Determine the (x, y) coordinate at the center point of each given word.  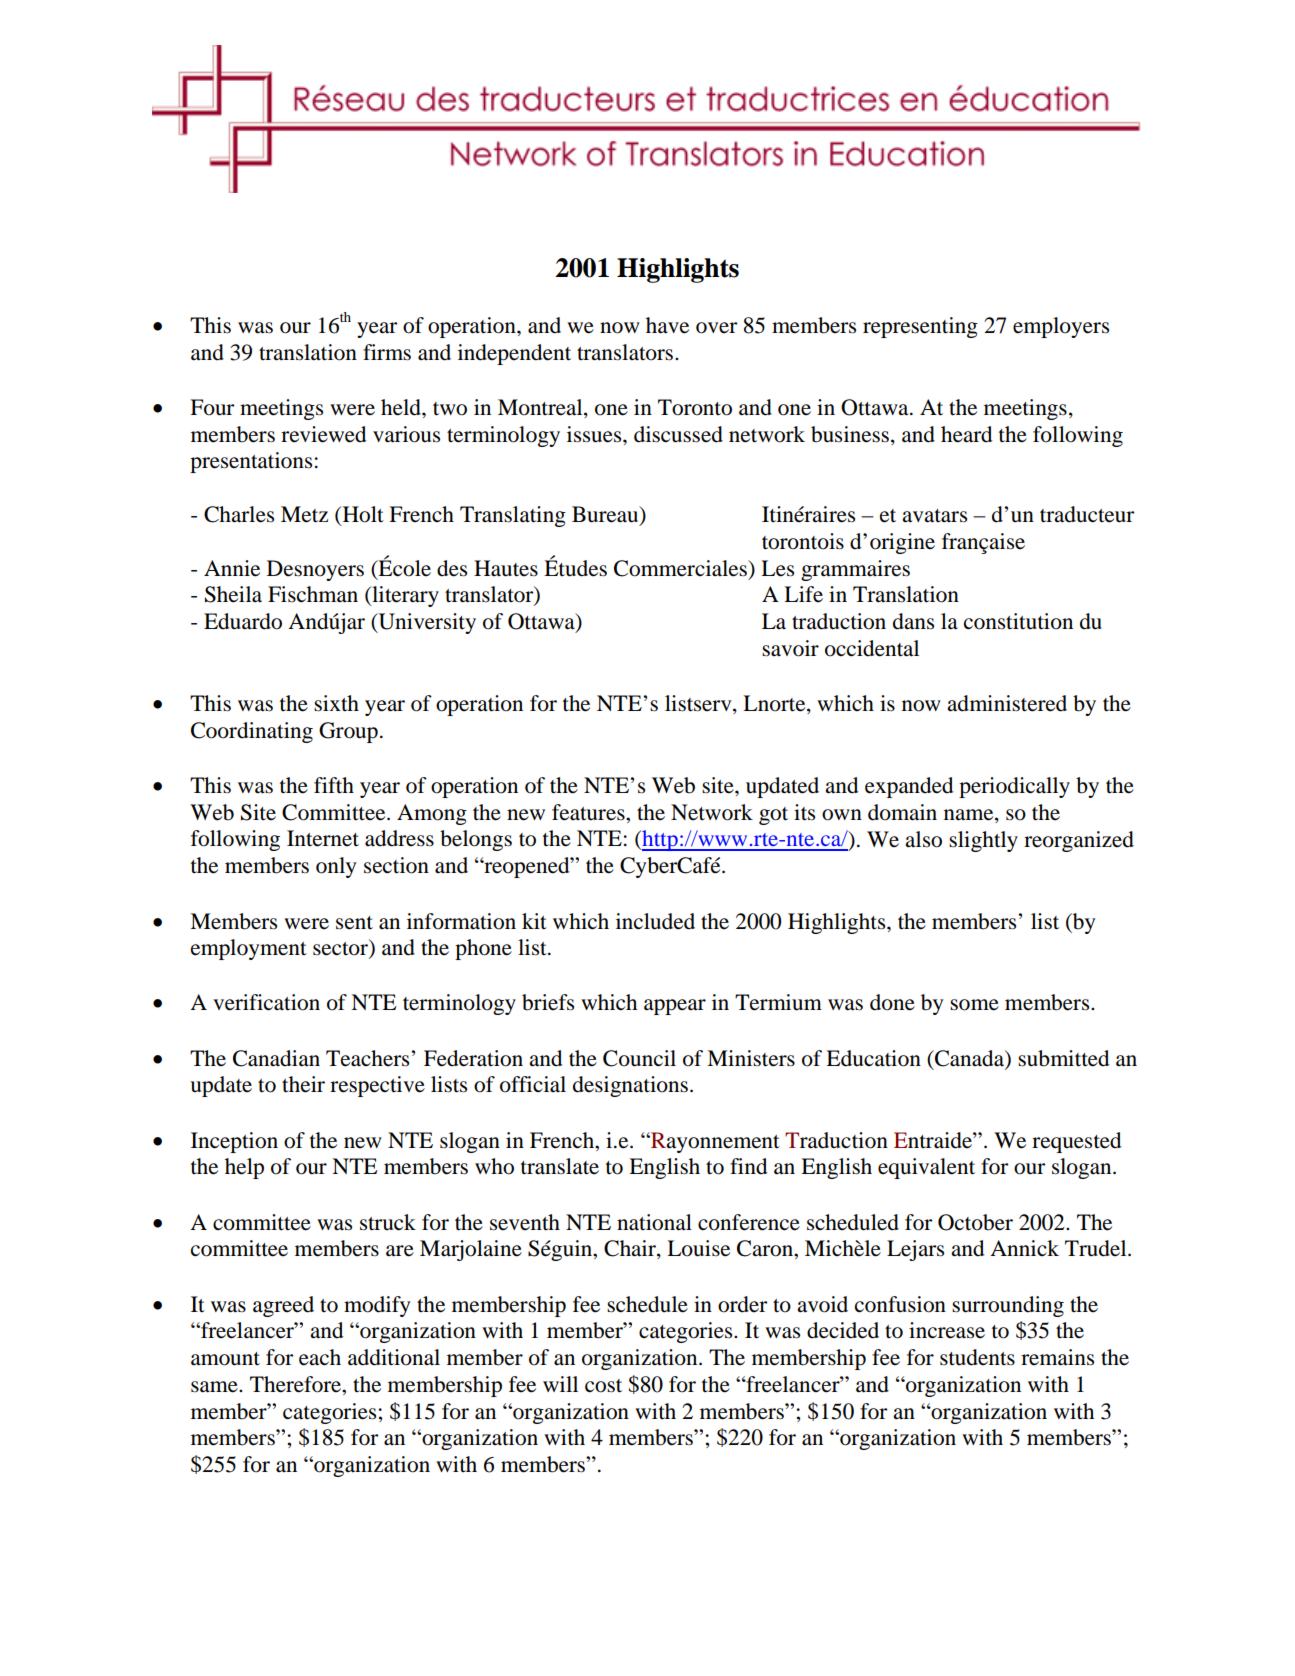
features (589, 812)
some (974, 1005)
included (655, 921)
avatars (934, 516)
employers (1061, 327)
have (667, 325)
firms (387, 352)
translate (560, 1166)
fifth (334, 785)
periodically (1014, 787)
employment (249, 949)
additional (394, 1357)
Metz (304, 514)
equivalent (926, 1168)
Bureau (606, 515)
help (244, 1168)
